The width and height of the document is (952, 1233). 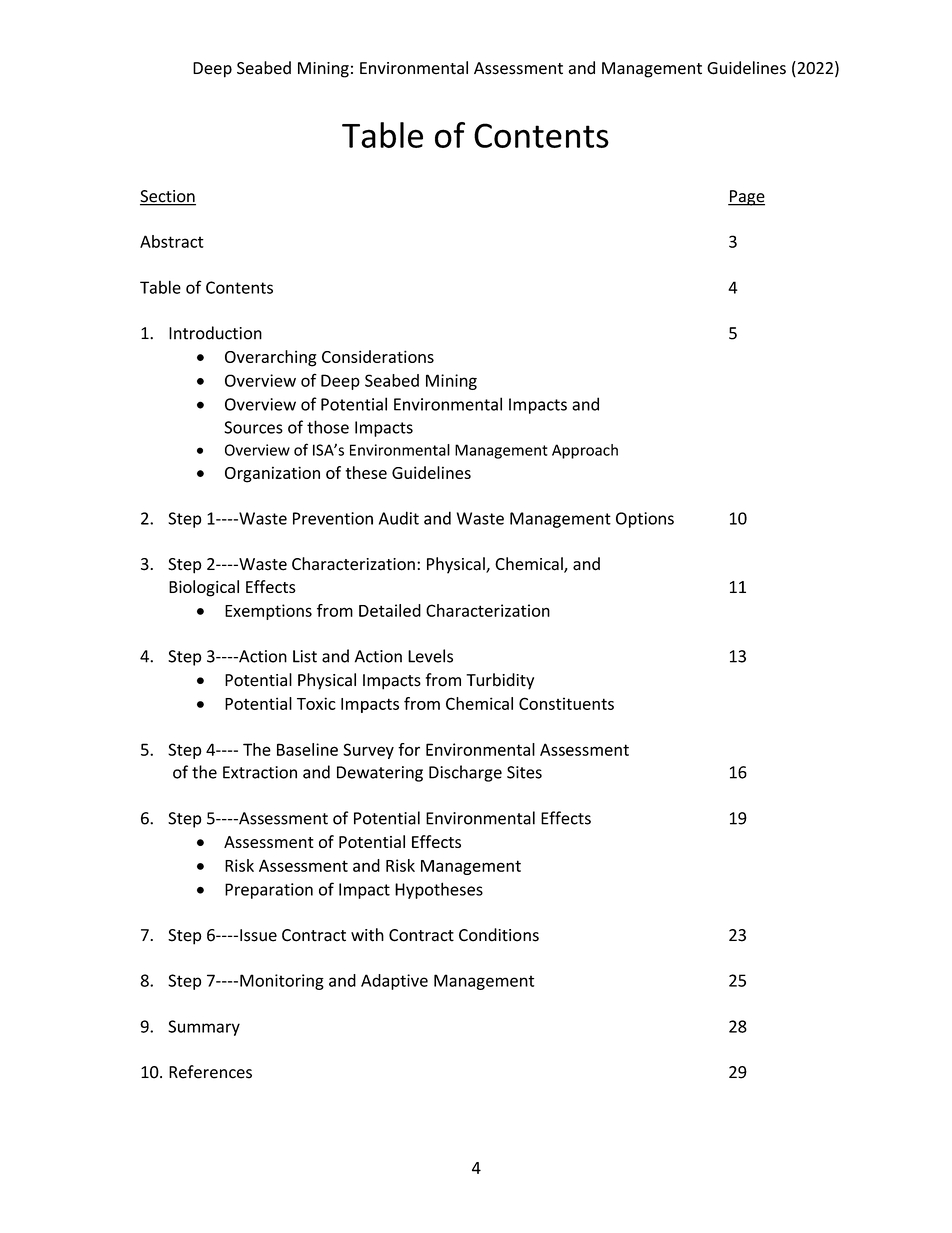 What do you see at coordinates (746, 198) in the document?
I see `Page` at bounding box center [746, 198].
